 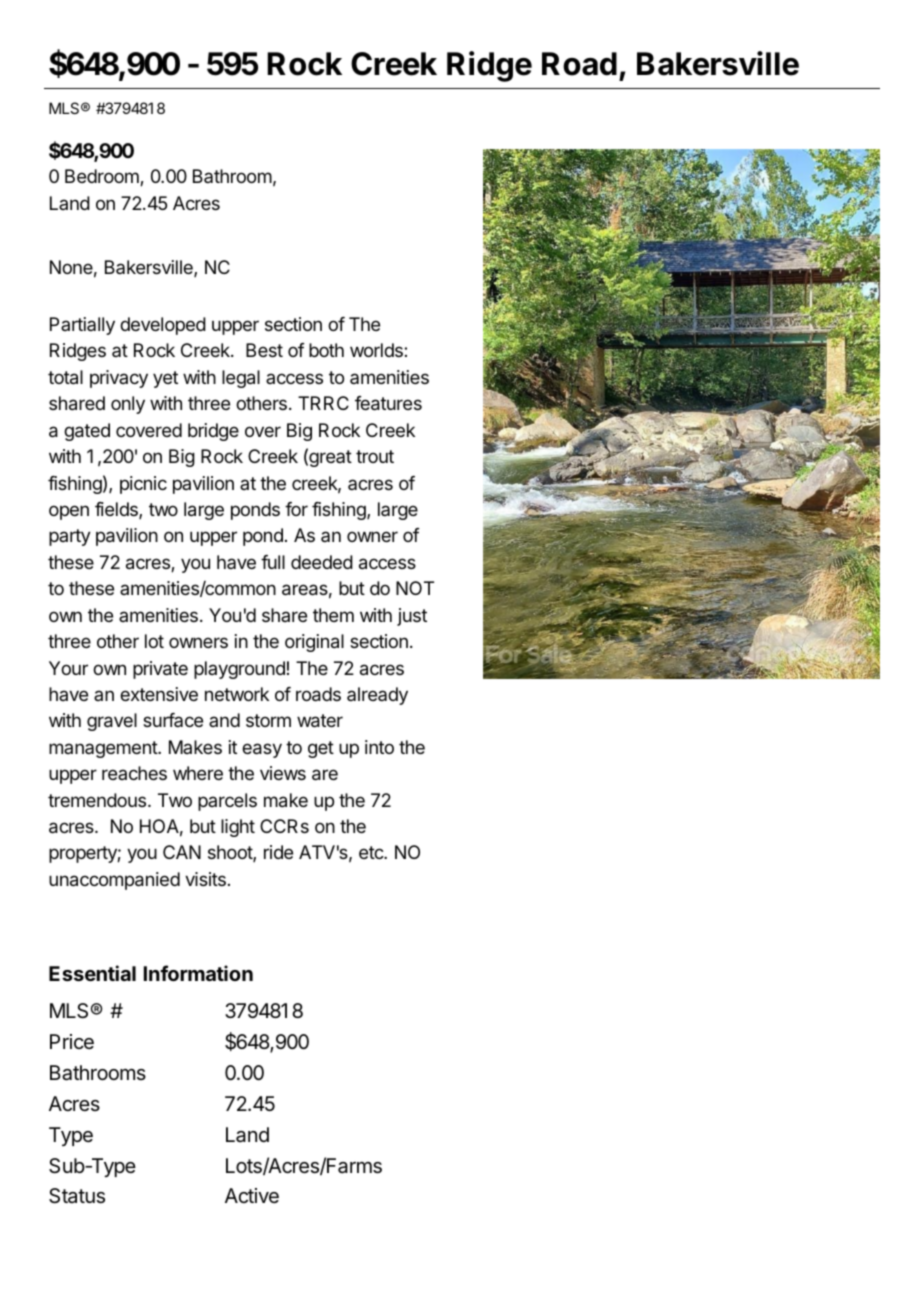 I want to click on Active, so click(x=252, y=1195).
